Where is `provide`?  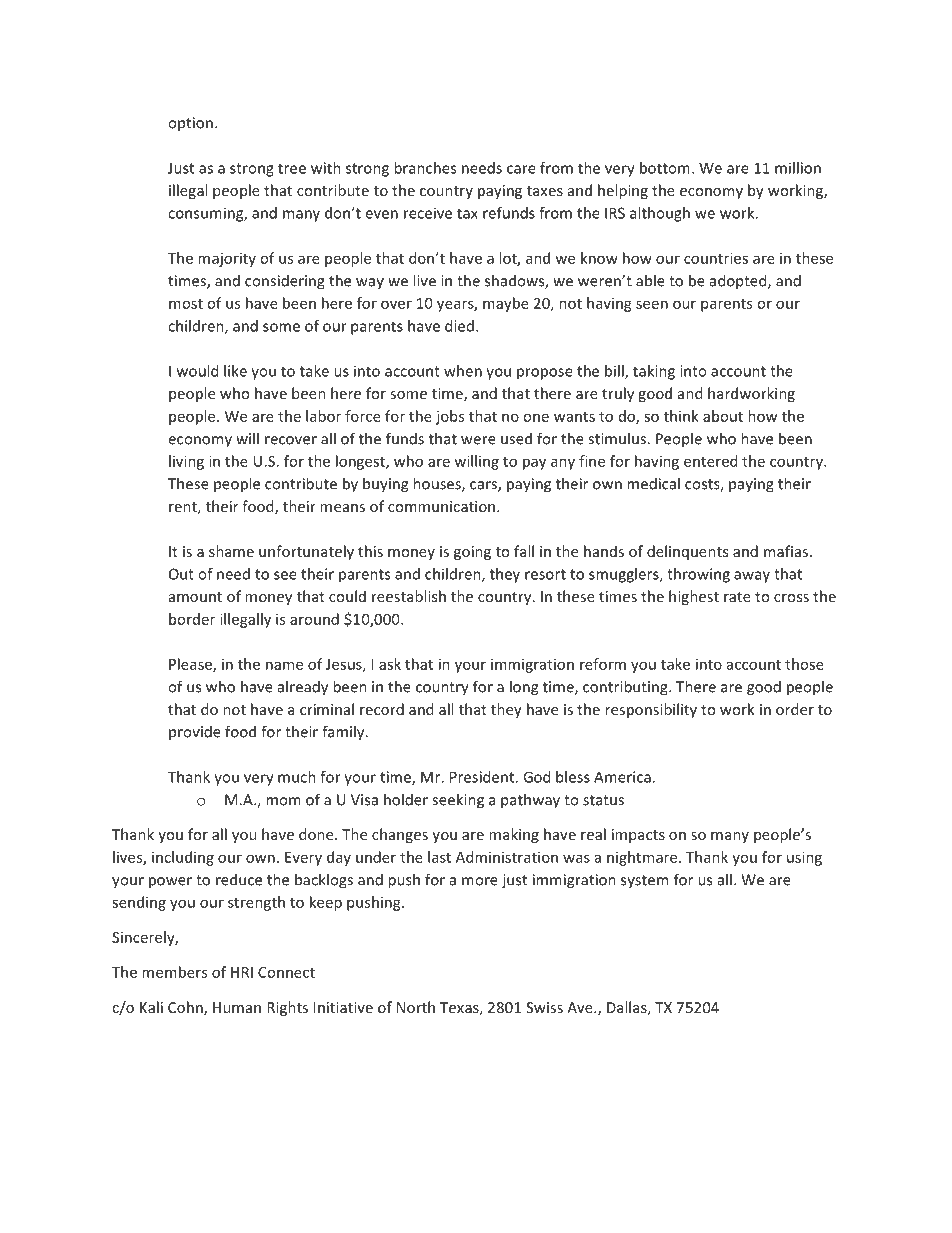
provide is located at coordinates (195, 732).
